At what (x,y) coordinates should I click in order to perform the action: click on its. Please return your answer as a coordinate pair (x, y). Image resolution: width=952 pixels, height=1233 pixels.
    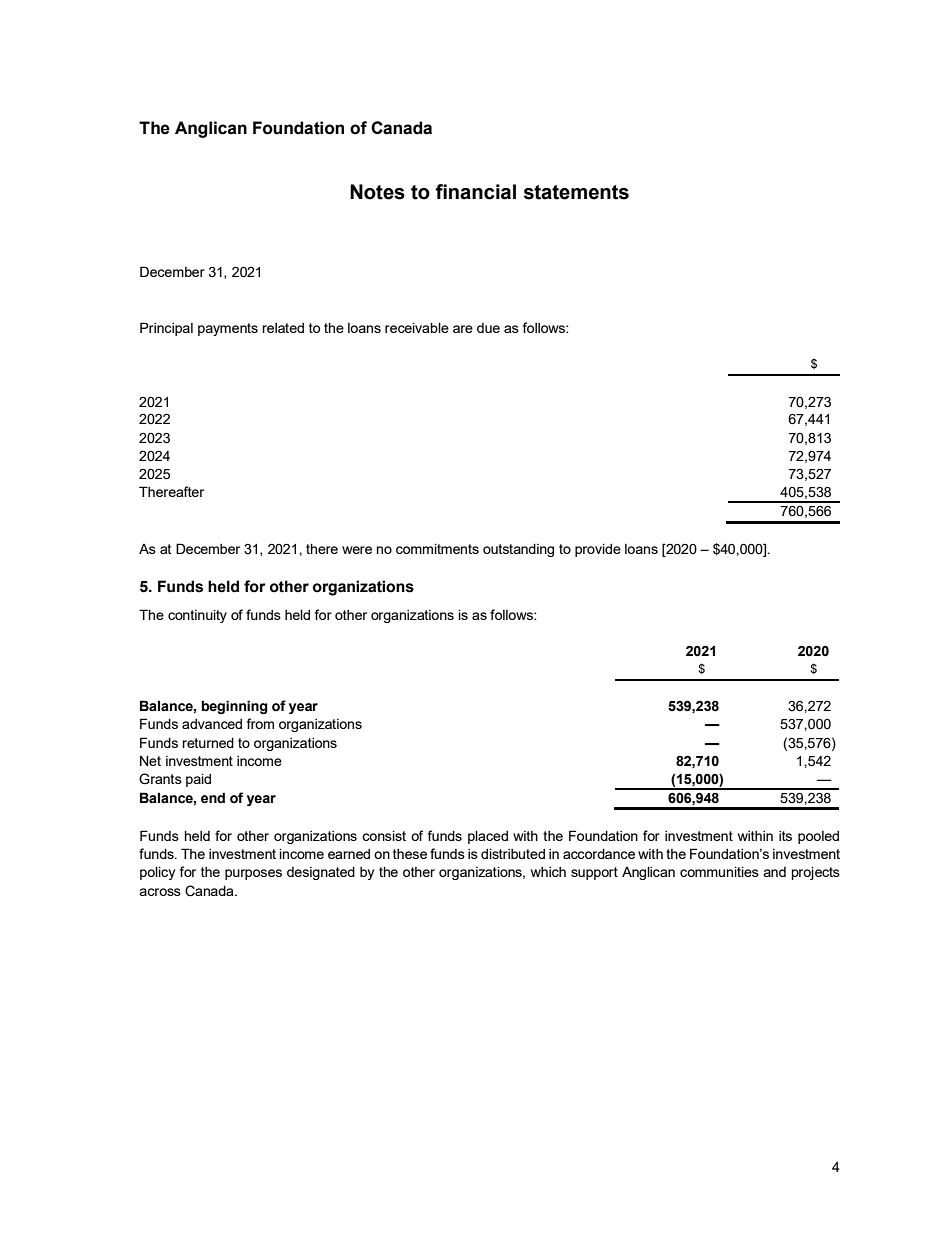
    Looking at the image, I should click on (785, 836).
